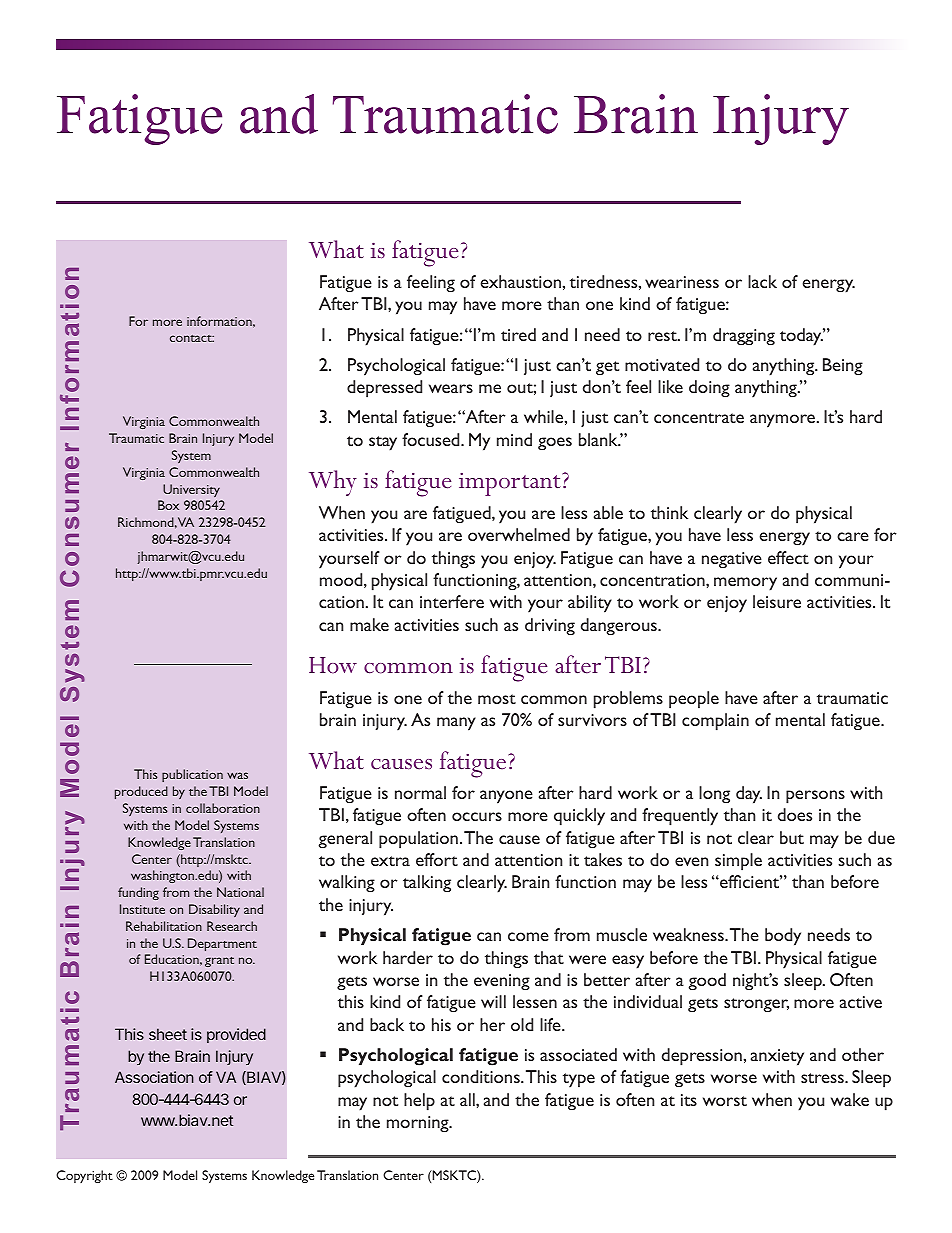  Describe the element at coordinates (138, 893) in the page. I see `funding` at that location.
